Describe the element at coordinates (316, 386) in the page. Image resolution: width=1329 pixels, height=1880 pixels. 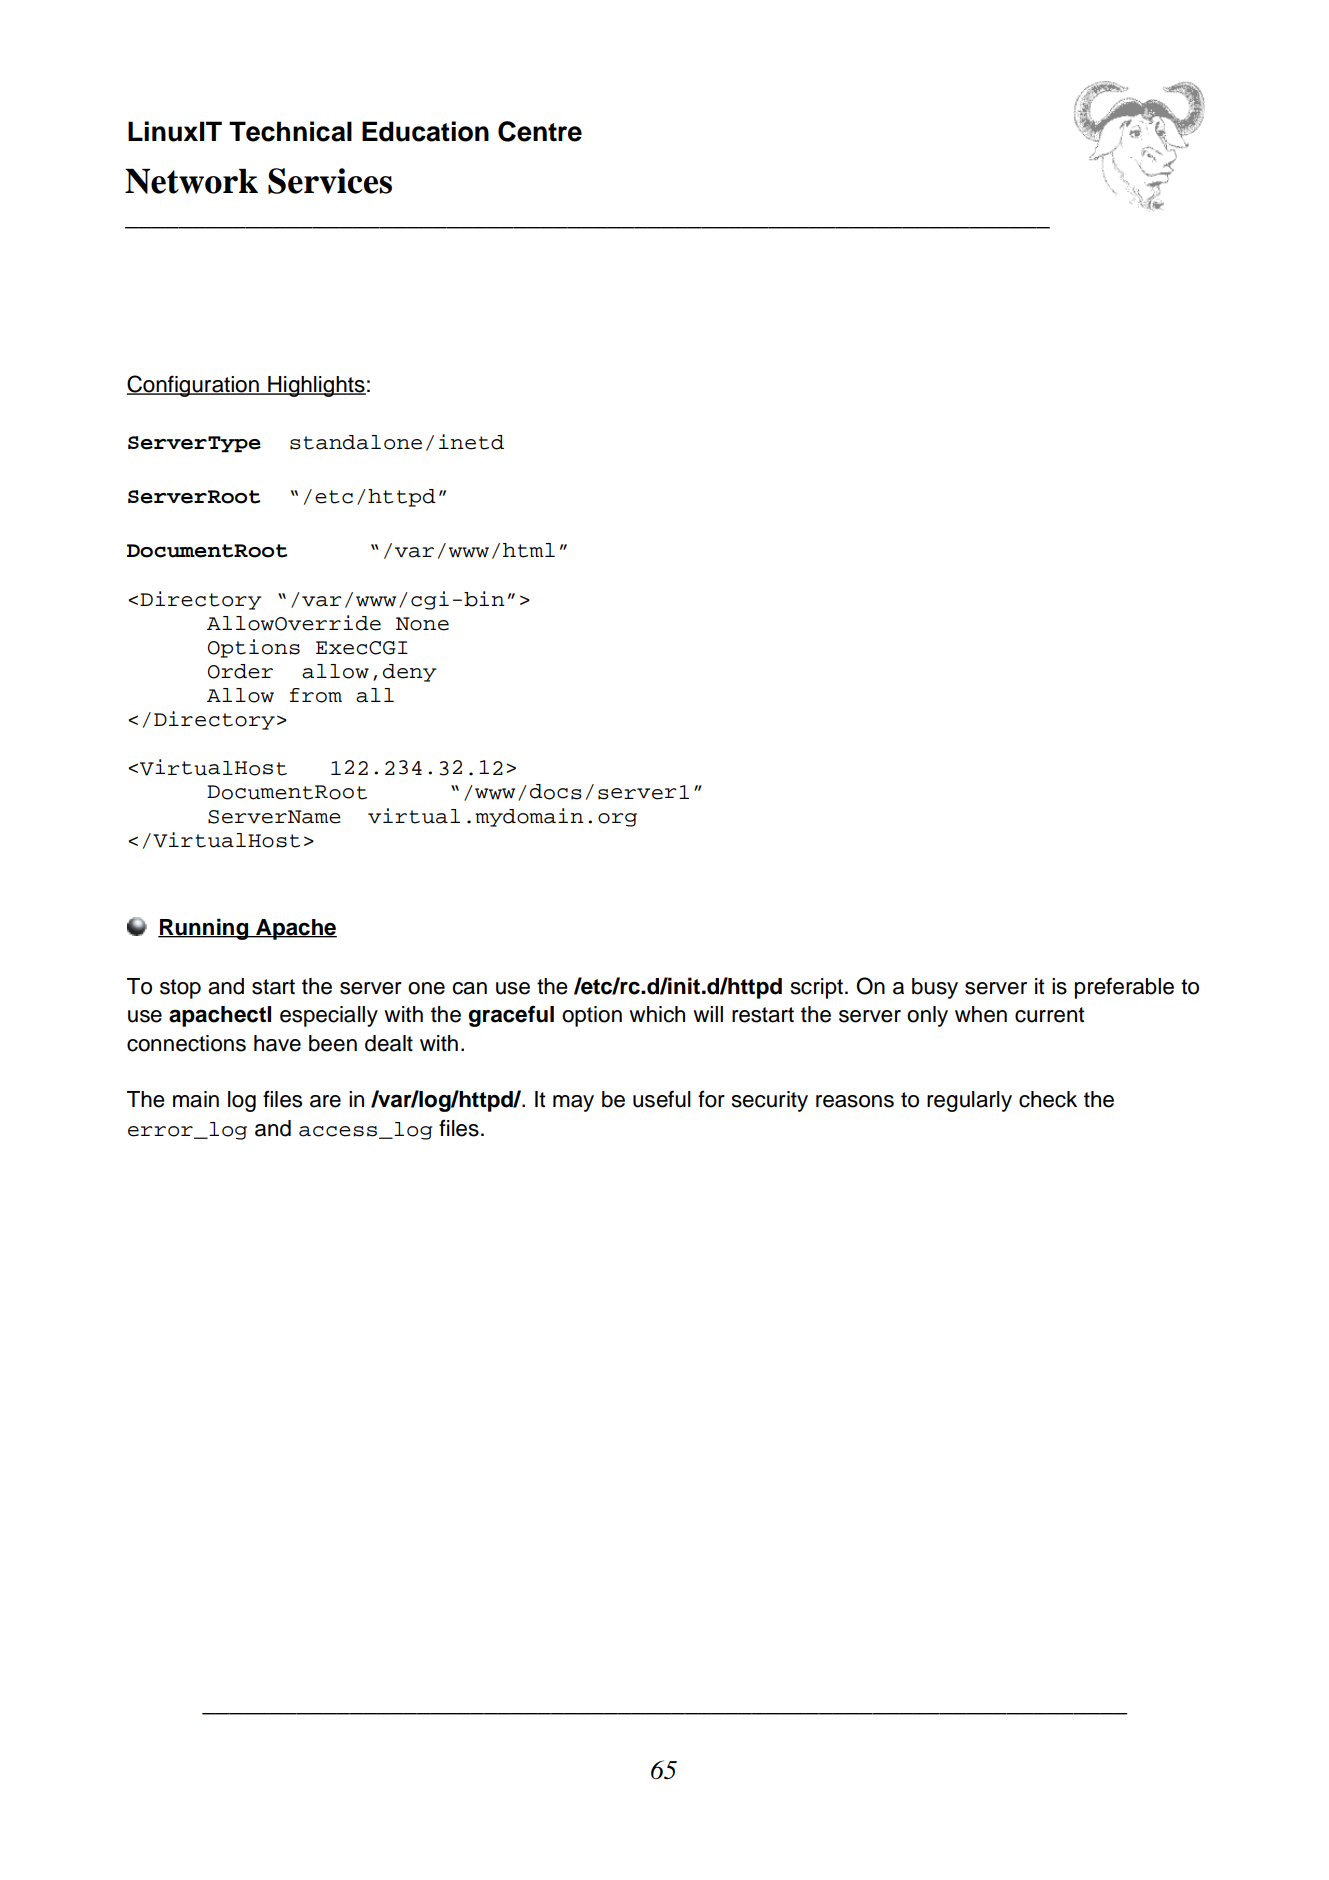
I see `Highlights` at that location.
